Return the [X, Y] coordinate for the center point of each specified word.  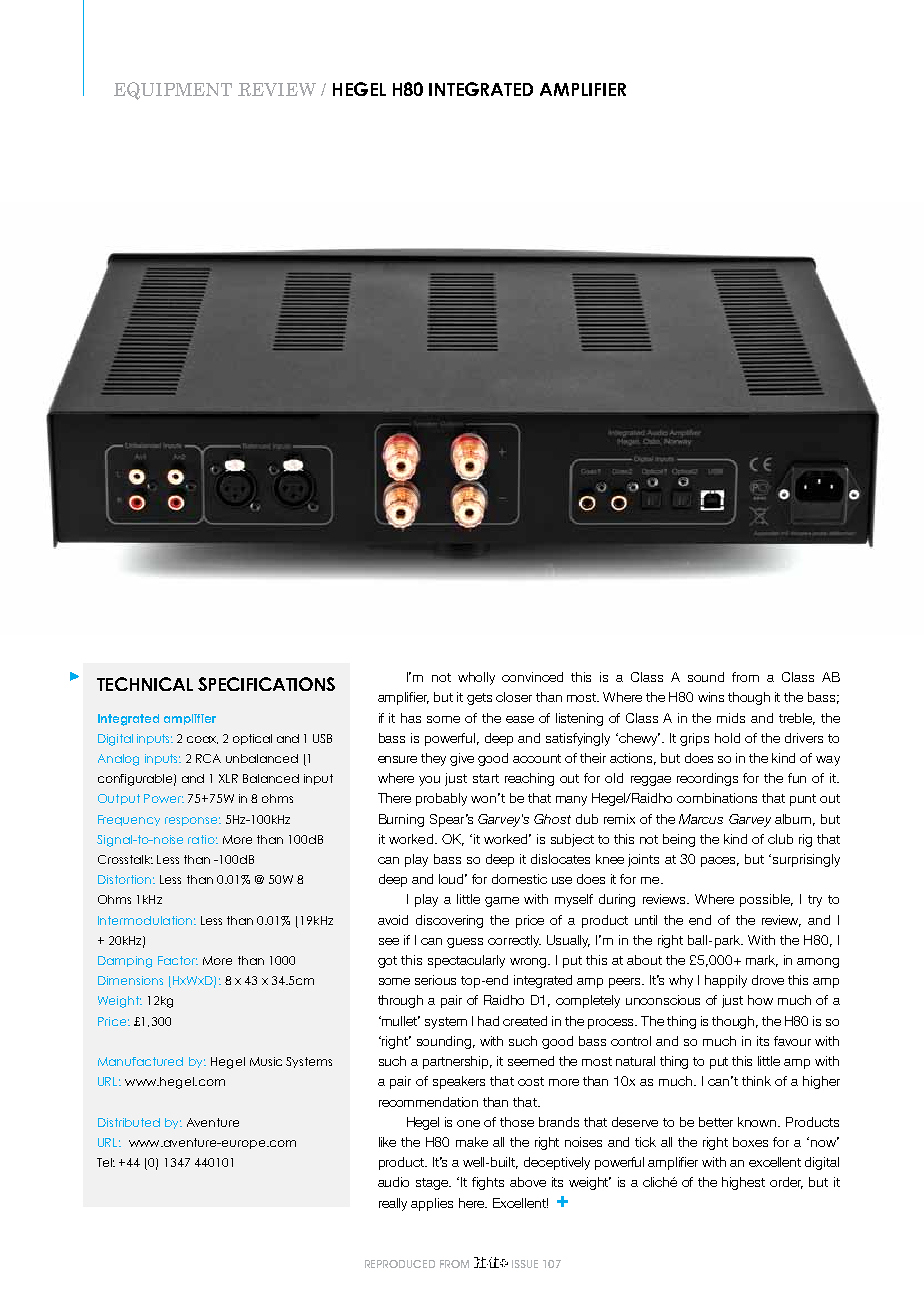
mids [731, 718]
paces [720, 862]
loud [453, 879]
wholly [476, 678]
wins [711, 697]
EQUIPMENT [173, 91]
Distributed [129, 1122]
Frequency [129, 820]
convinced [532, 677]
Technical [145, 684]
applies [432, 1204]
